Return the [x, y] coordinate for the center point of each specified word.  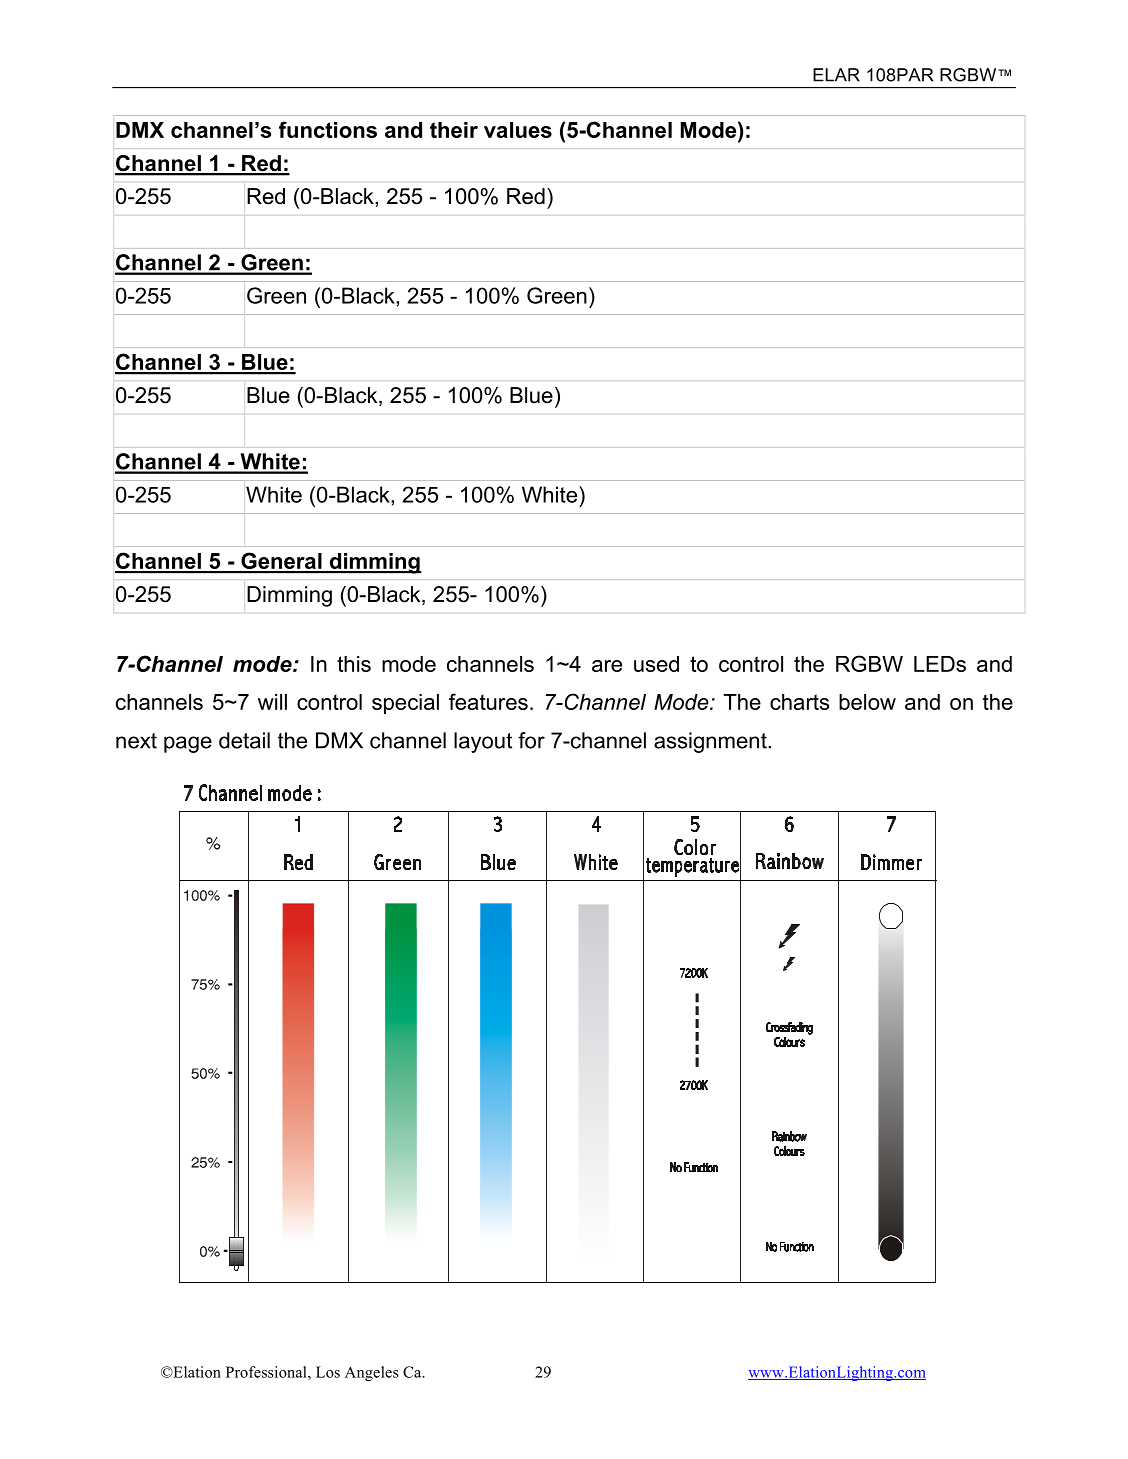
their [454, 130]
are [607, 666]
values [518, 130]
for [531, 740]
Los [328, 1372]
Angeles [372, 1373]
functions [328, 129]
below [867, 702]
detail [244, 740]
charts [799, 702]
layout [483, 742]
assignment [711, 742]
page [188, 744]
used [656, 664]
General [281, 562]
